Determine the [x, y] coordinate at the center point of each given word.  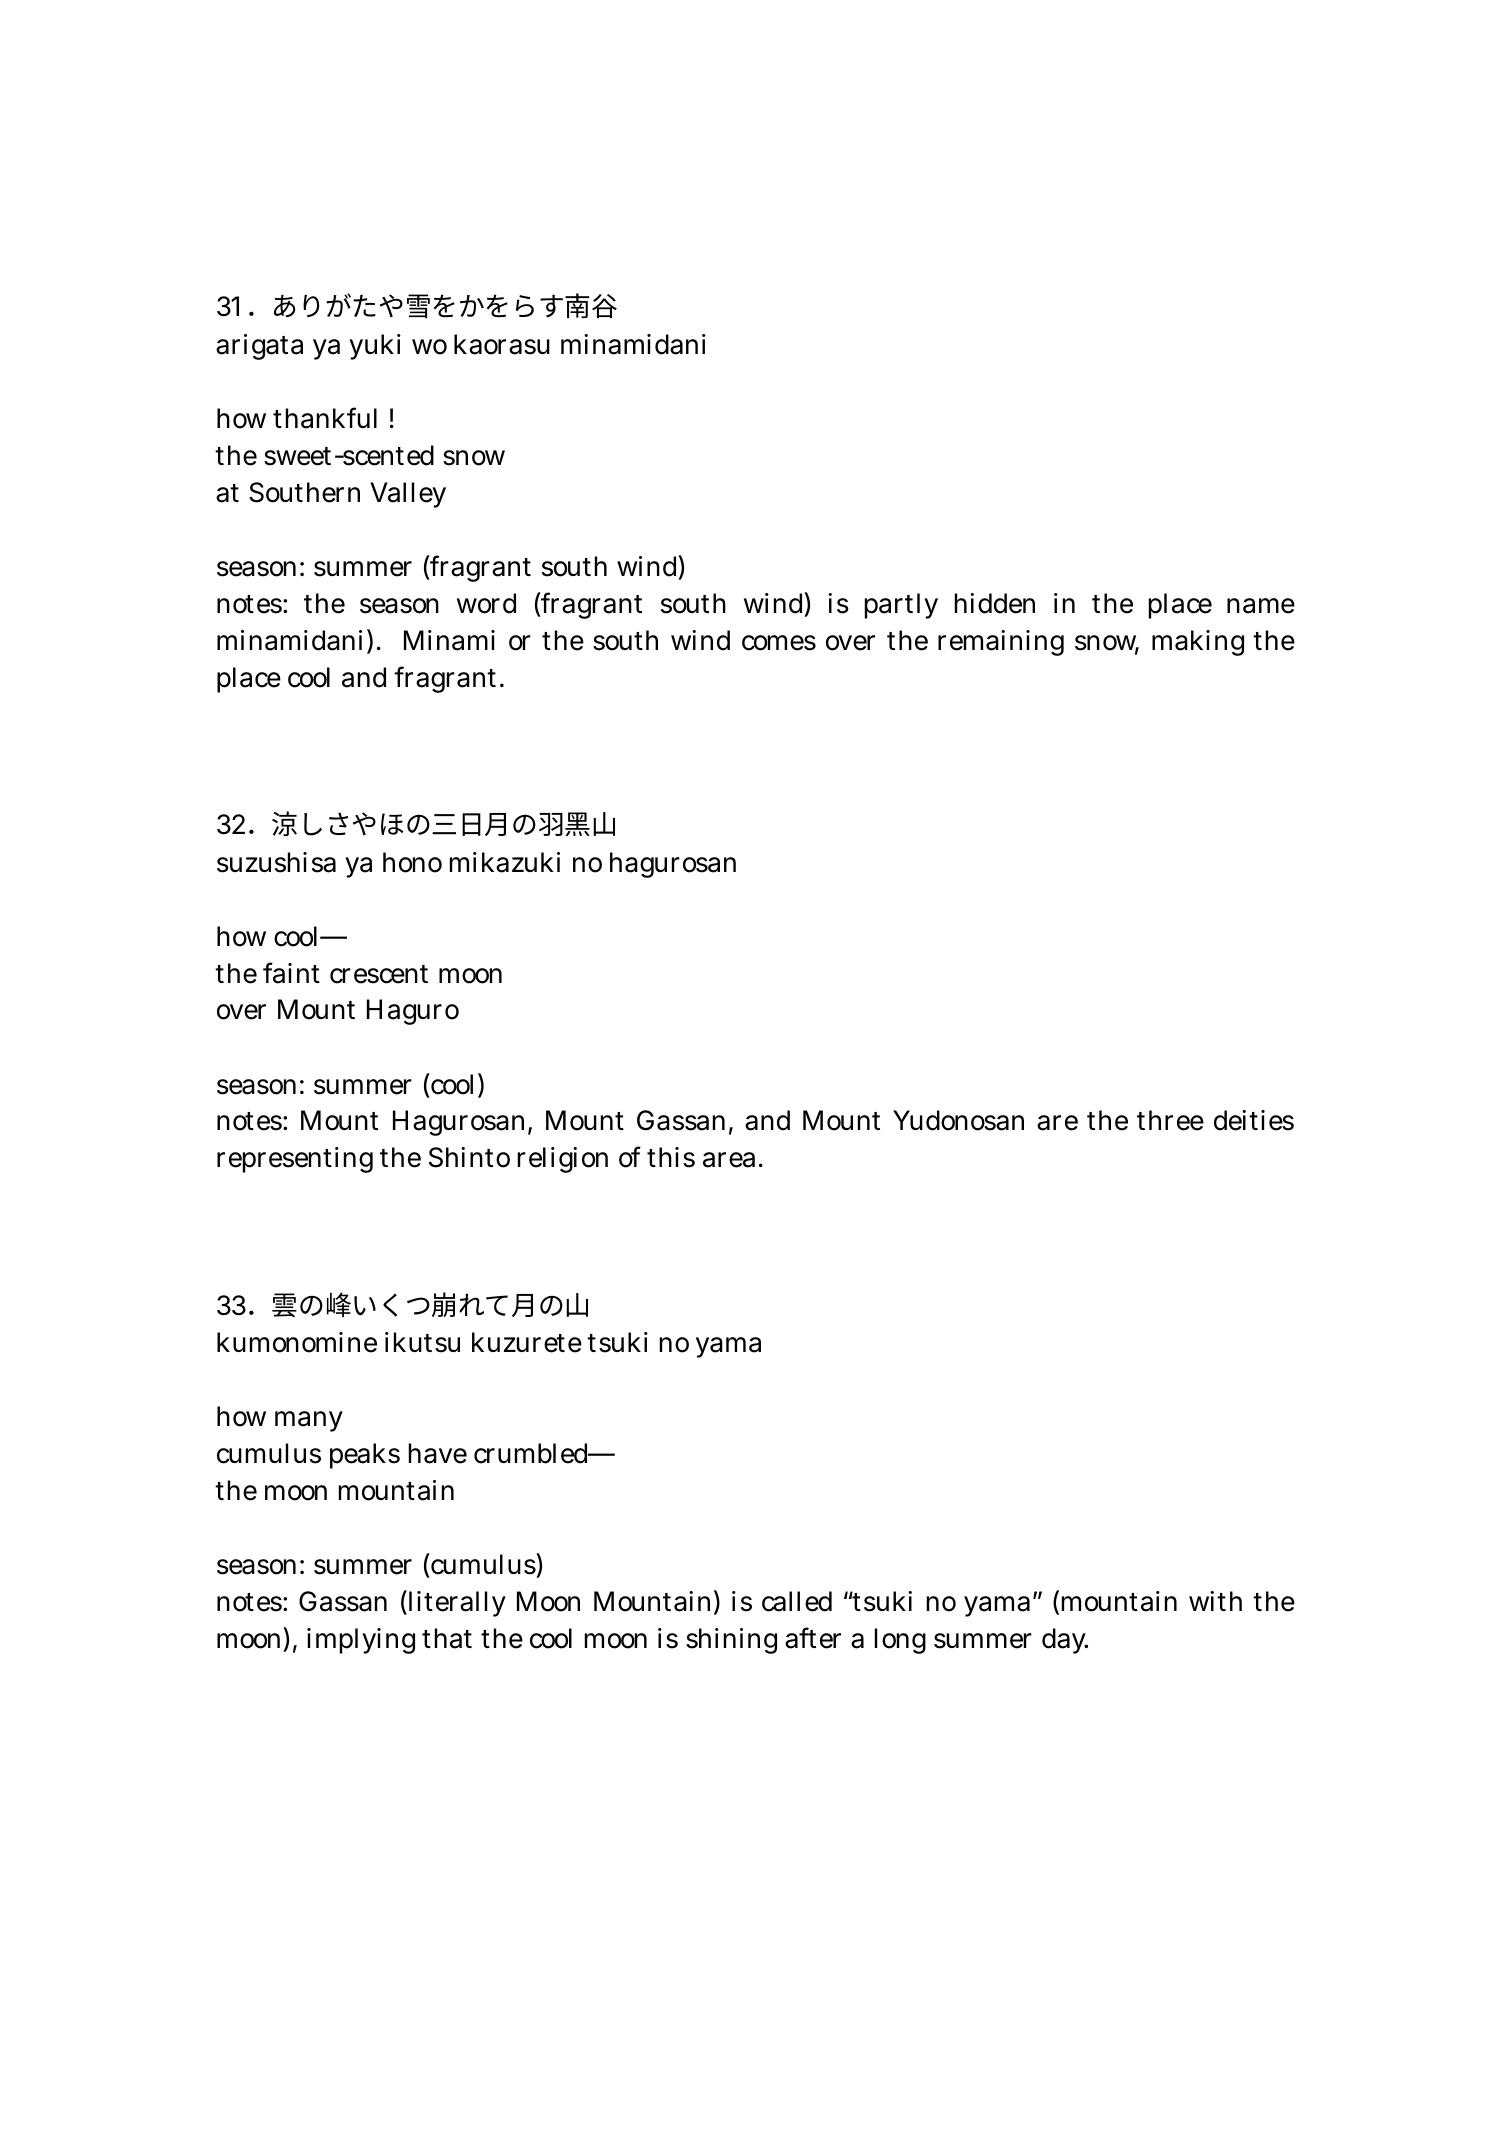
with [1215, 1601]
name [1261, 606]
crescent [379, 974]
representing [295, 1160]
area [729, 1160]
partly [901, 606]
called [797, 1601]
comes [779, 643]
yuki [375, 347]
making [1198, 643]
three [1170, 1120]
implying [361, 1641]
